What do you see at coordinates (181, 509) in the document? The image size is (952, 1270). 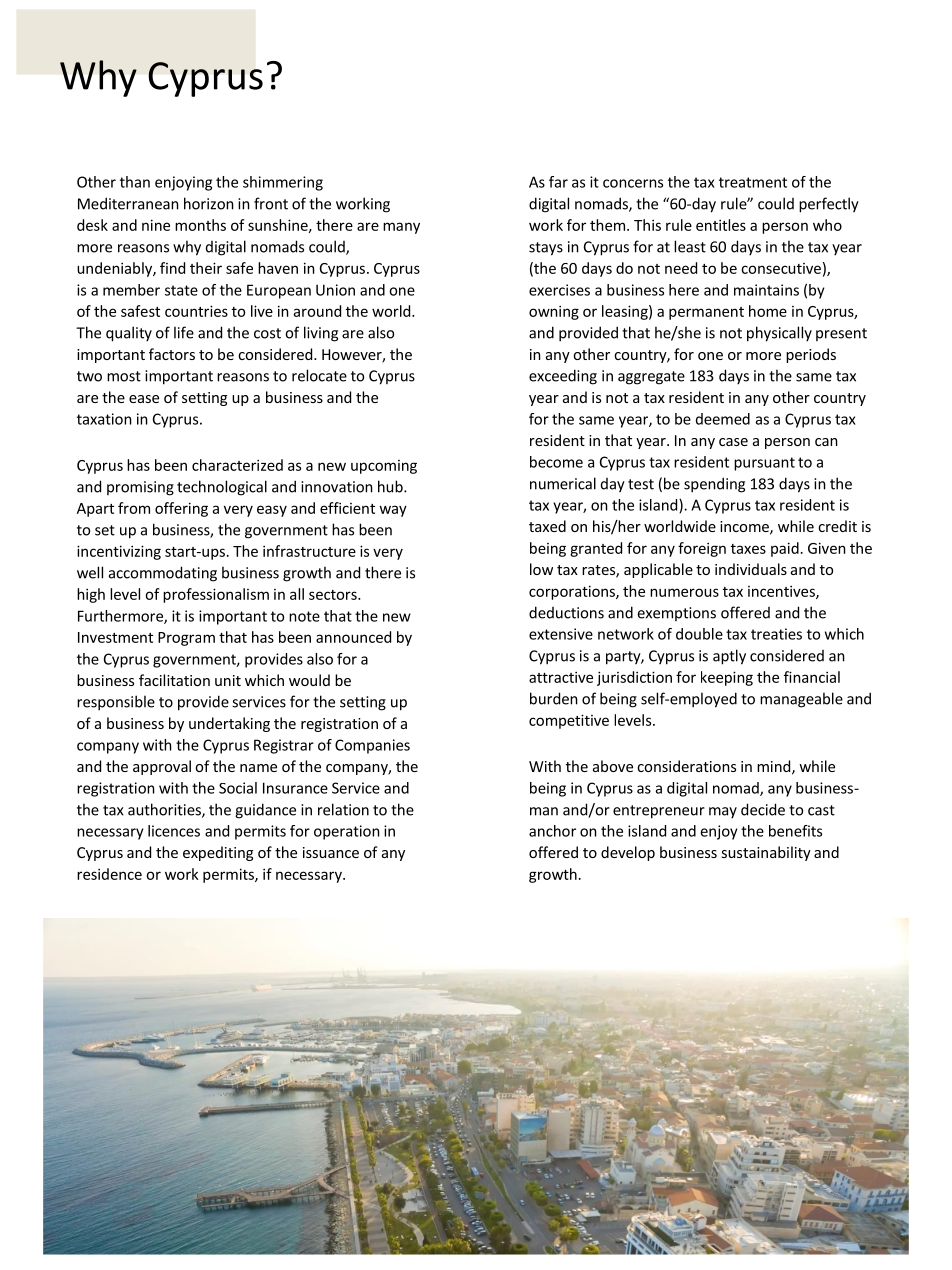 I see `offering` at bounding box center [181, 509].
